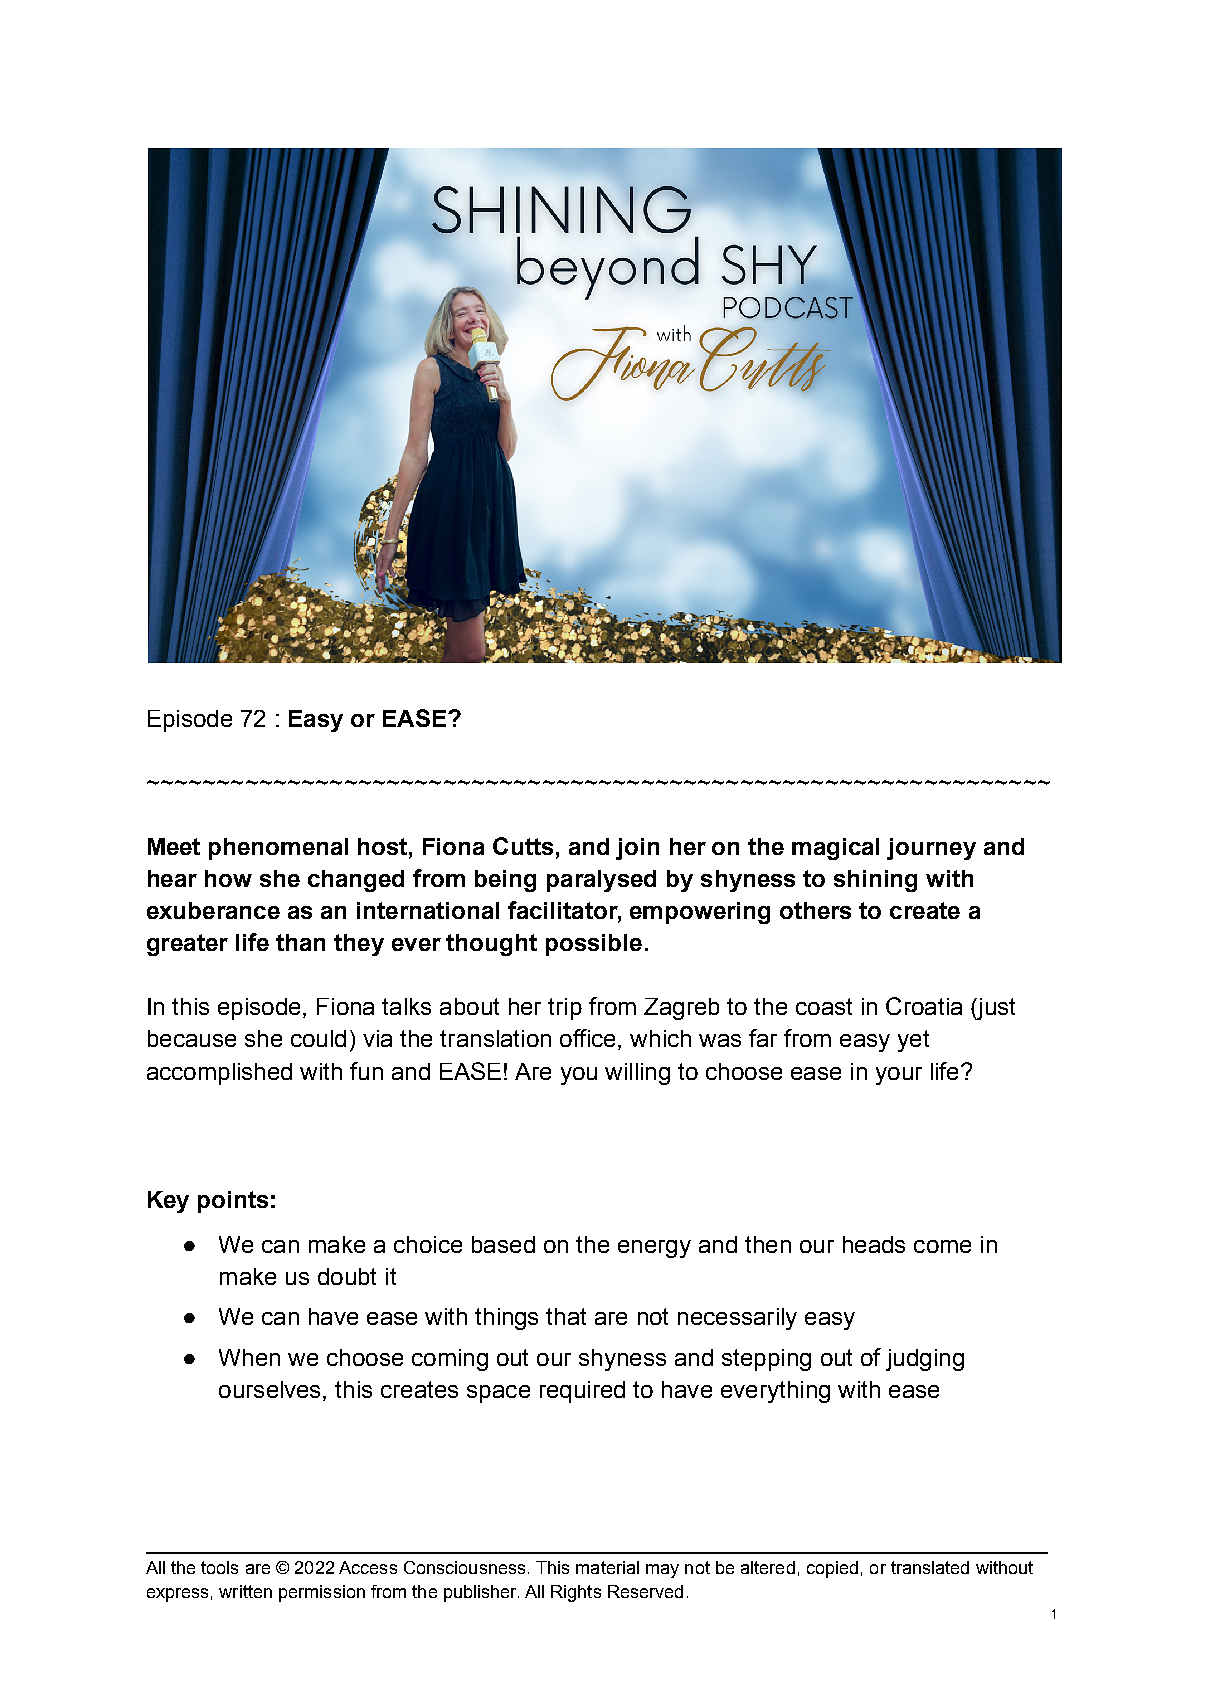  Describe the element at coordinates (228, 878) in the screenshot. I see `how` at that location.
